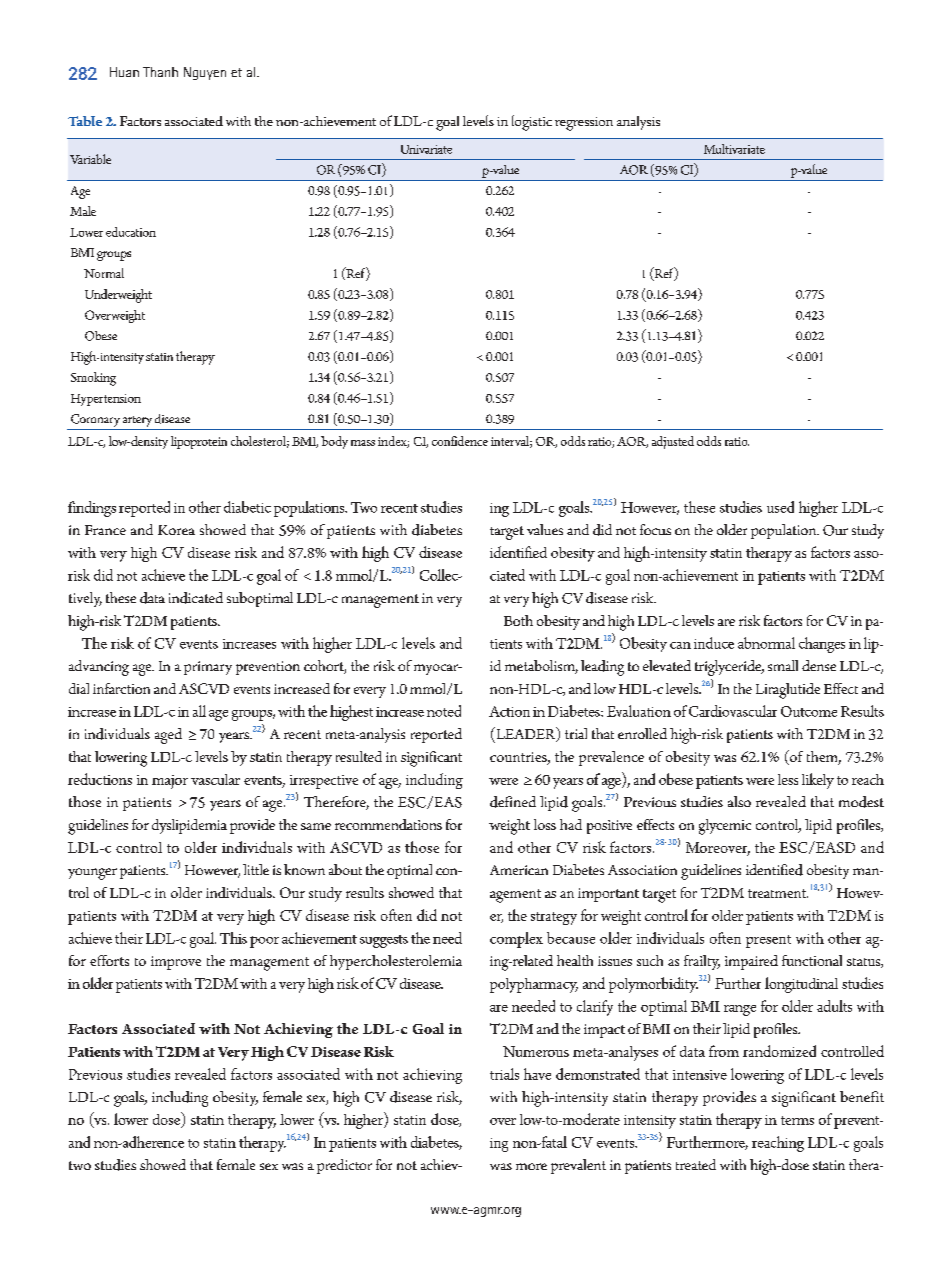 This screenshot has width=952, height=1270. What do you see at coordinates (734, 149) in the screenshot?
I see `Multivariate` at bounding box center [734, 149].
